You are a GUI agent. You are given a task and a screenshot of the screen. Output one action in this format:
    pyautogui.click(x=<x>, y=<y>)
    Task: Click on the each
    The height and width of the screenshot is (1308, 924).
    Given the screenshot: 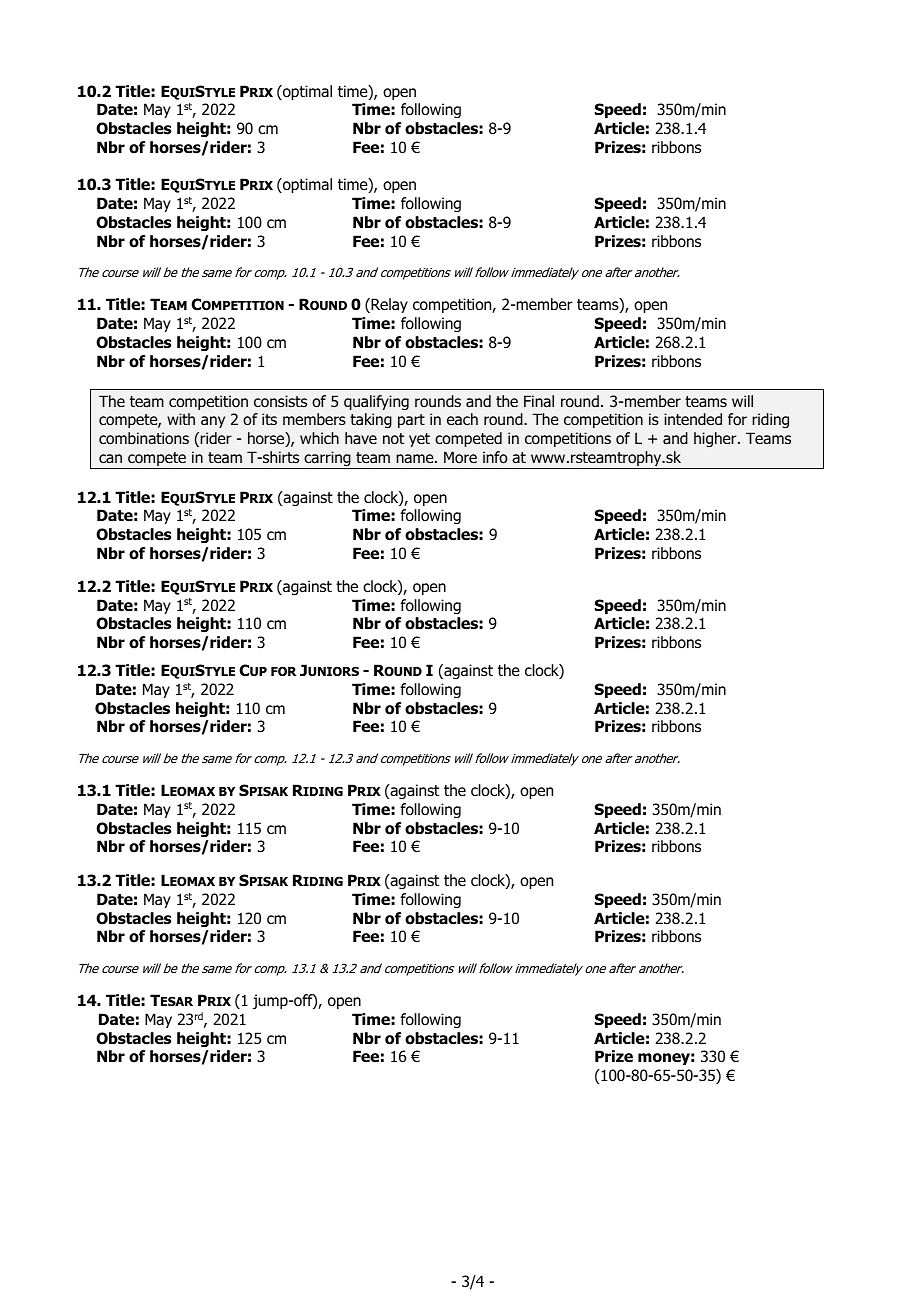 What is the action you would take?
    pyautogui.click(x=462, y=419)
